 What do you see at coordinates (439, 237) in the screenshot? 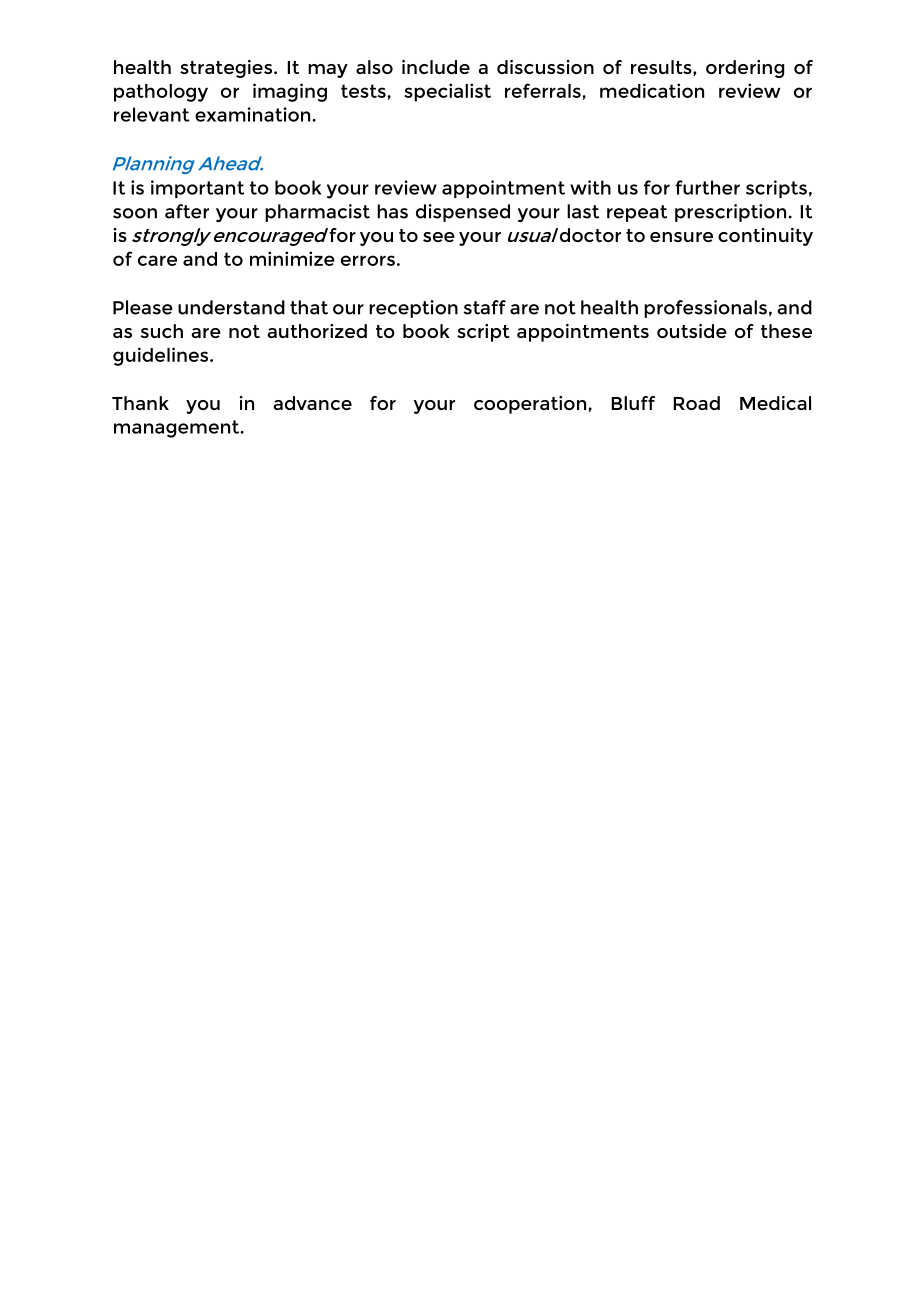
I see `see` at bounding box center [439, 237].
